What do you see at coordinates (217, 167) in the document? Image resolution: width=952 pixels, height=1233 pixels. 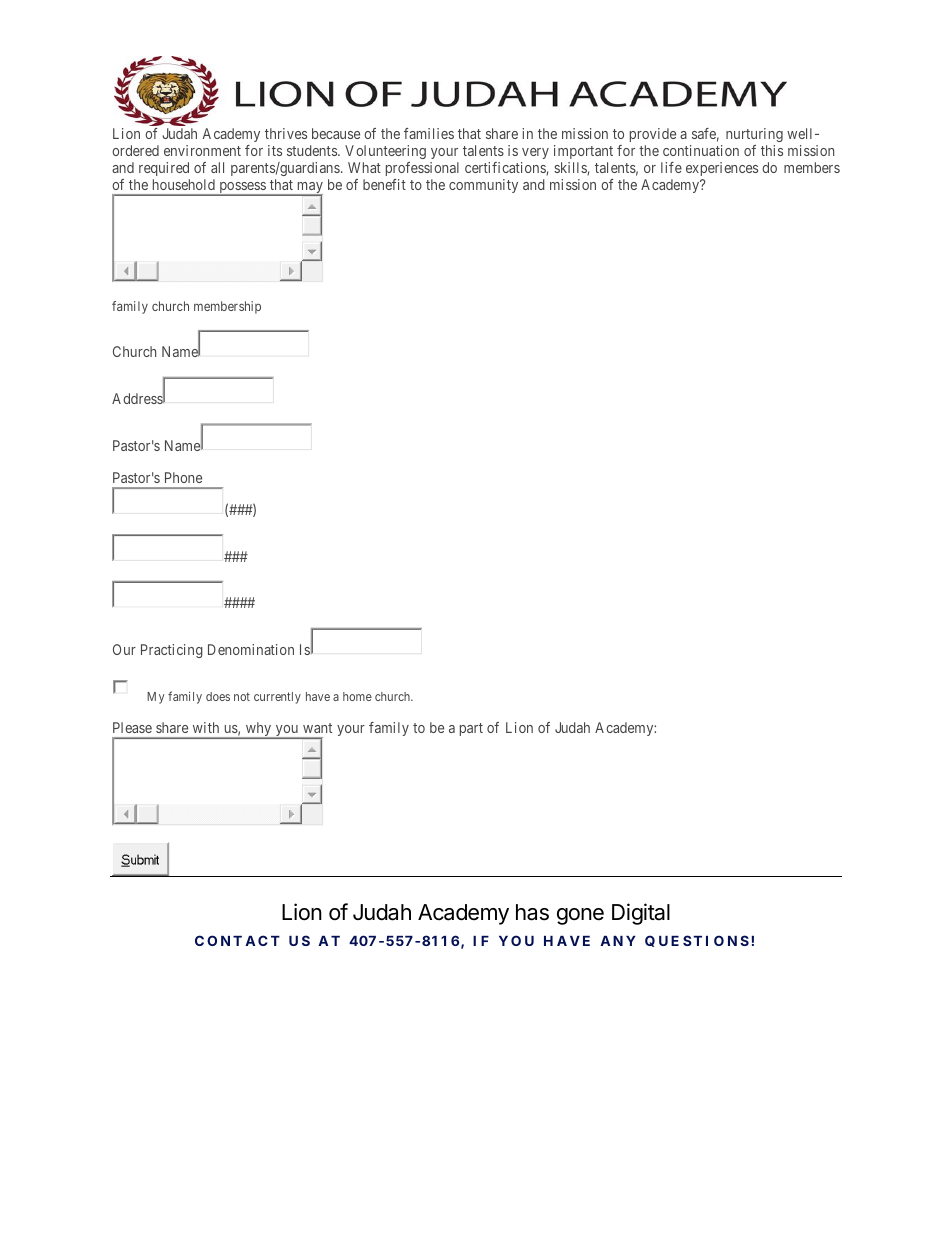 I see `all` at bounding box center [217, 167].
